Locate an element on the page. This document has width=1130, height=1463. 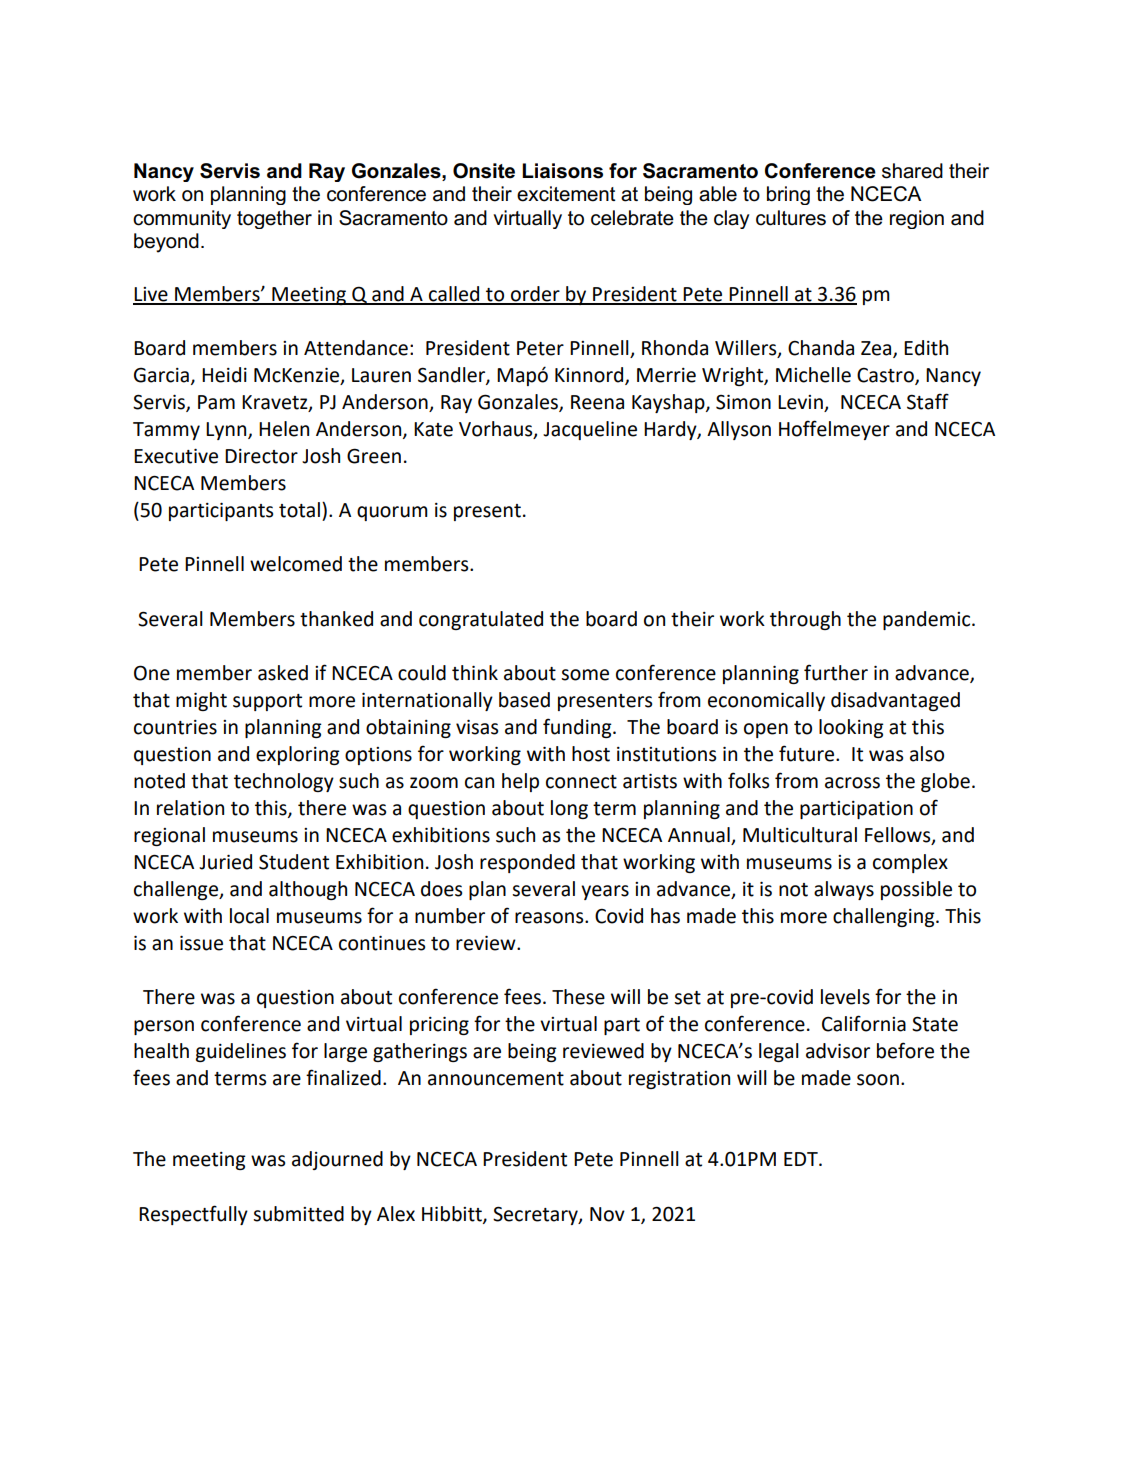
excitement is located at coordinates (566, 194).
